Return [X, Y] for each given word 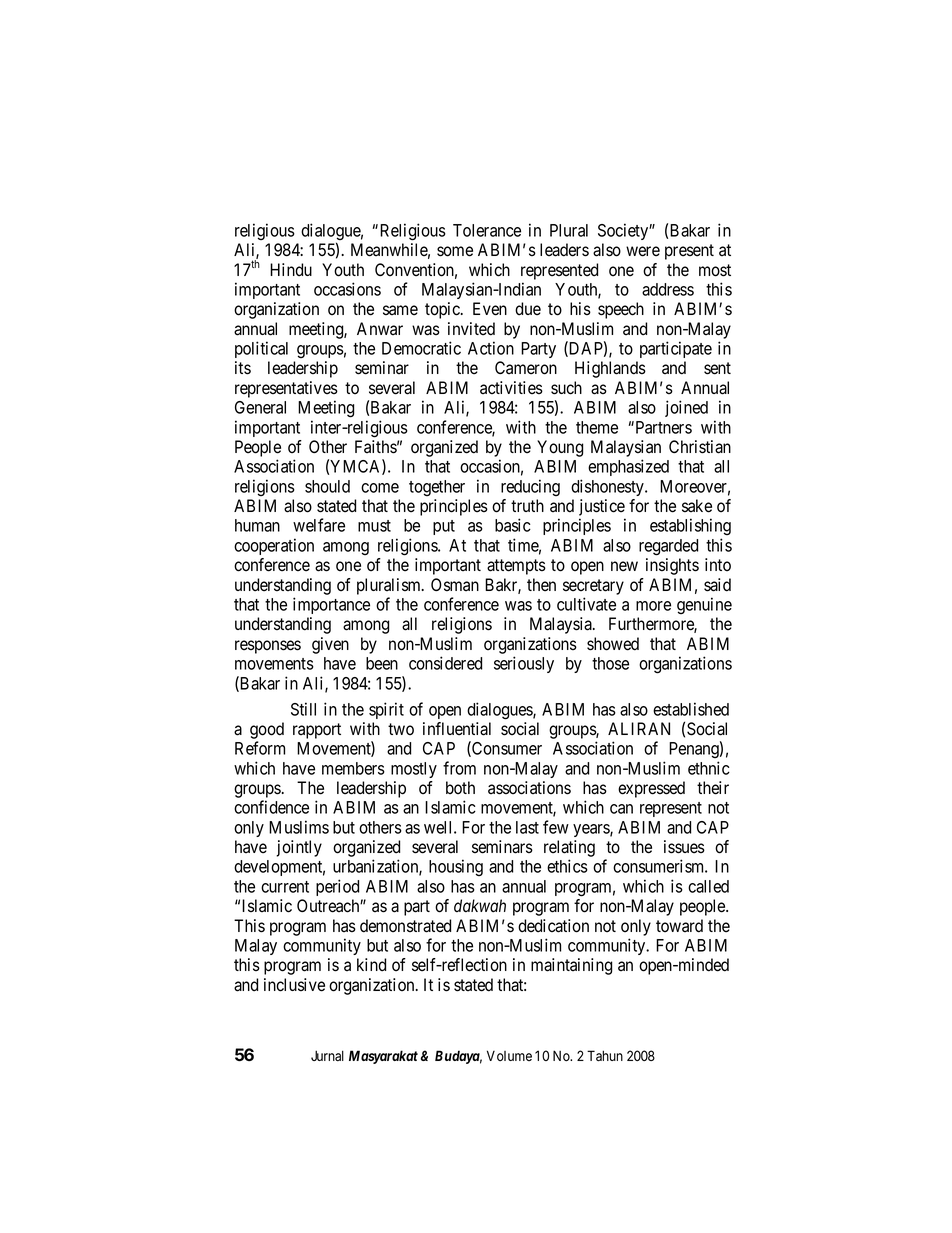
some [455, 251]
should [327, 486]
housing [456, 867]
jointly [299, 848]
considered [446, 663]
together [437, 488]
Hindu [291, 270]
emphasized [628, 467]
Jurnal [327, 1055]
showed [613, 644]
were [643, 251]
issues [684, 847]
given [330, 645]
